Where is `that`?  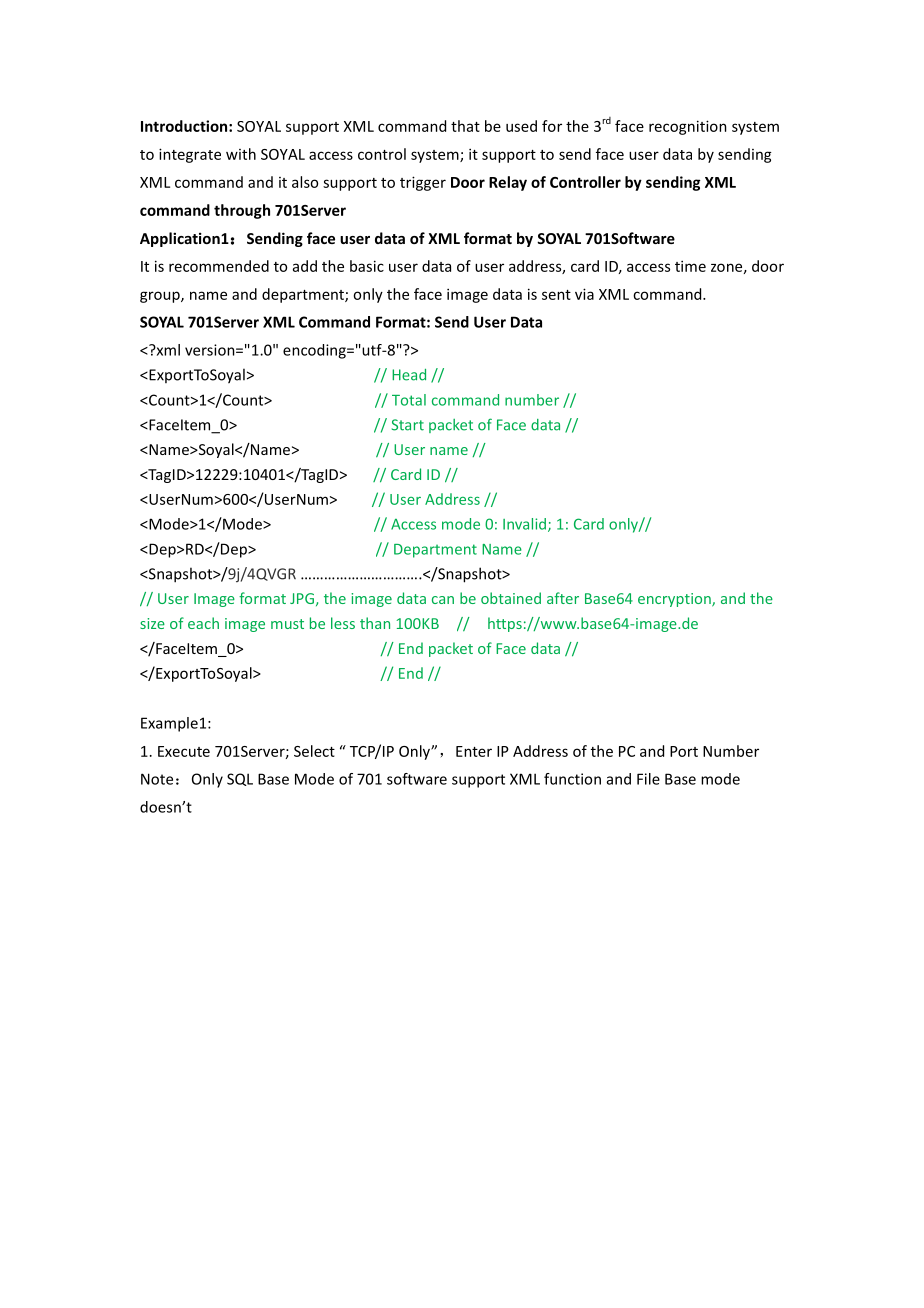 that is located at coordinates (465, 126).
